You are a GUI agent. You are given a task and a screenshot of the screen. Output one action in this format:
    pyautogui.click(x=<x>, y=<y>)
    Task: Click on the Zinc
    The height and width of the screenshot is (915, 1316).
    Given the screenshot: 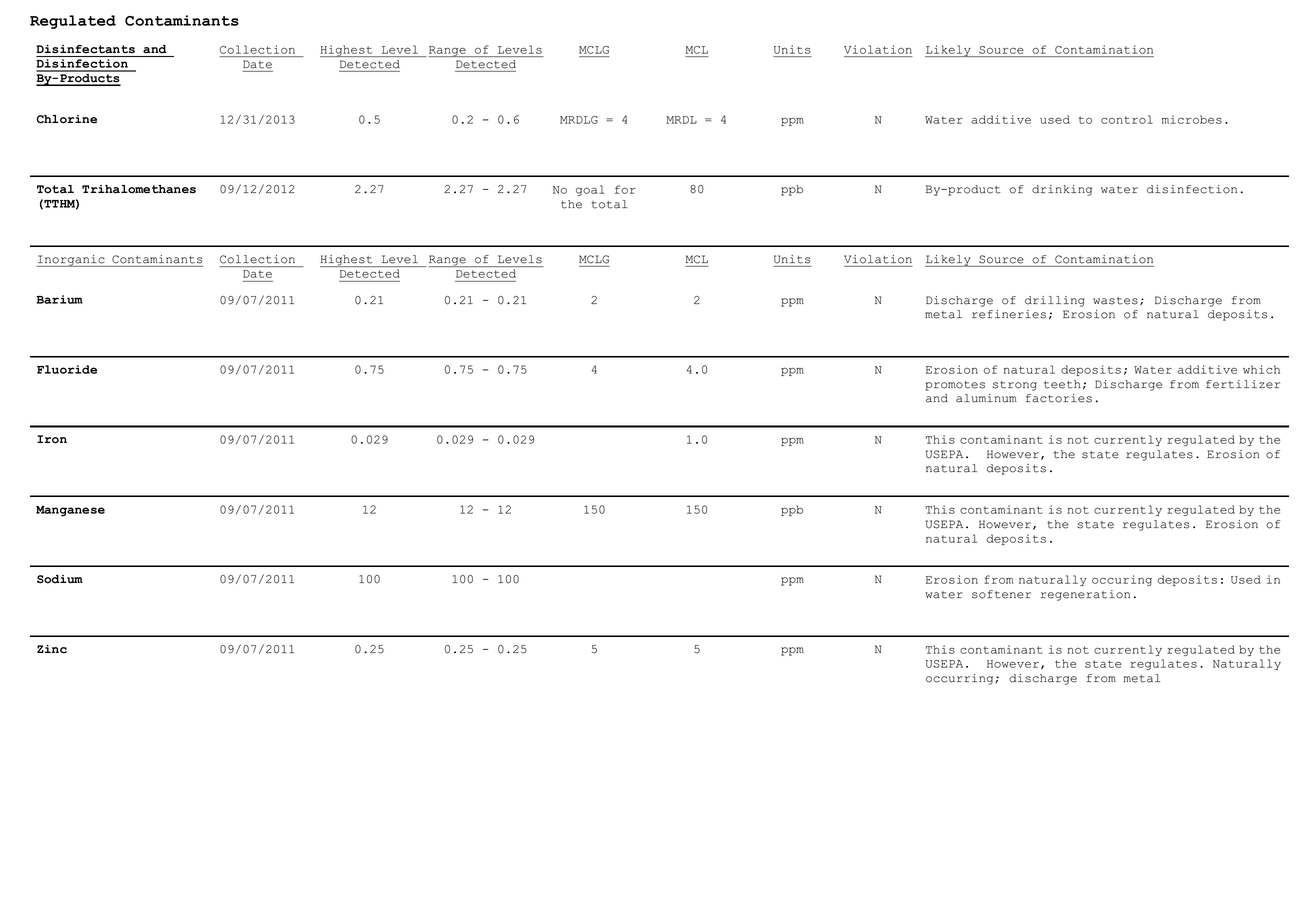 What is the action you would take?
    pyautogui.click(x=52, y=649)
